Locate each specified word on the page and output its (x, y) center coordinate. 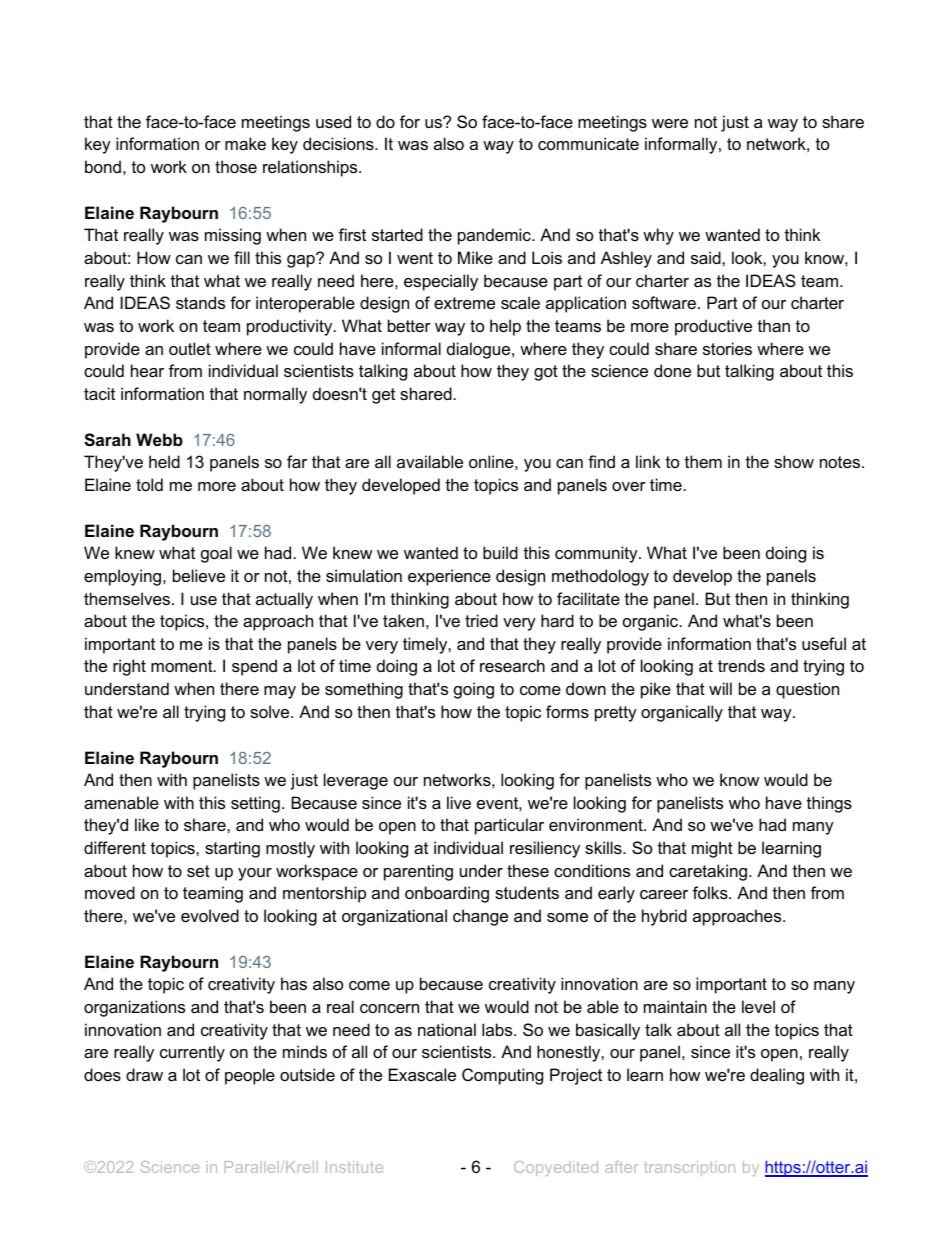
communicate (588, 143)
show (794, 461)
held (164, 461)
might (712, 849)
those (236, 166)
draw (144, 1074)
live (459, 802)
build (500, 552)
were (670, 123)
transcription (689, 1168)
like (147, 824)
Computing (502, 1076)
